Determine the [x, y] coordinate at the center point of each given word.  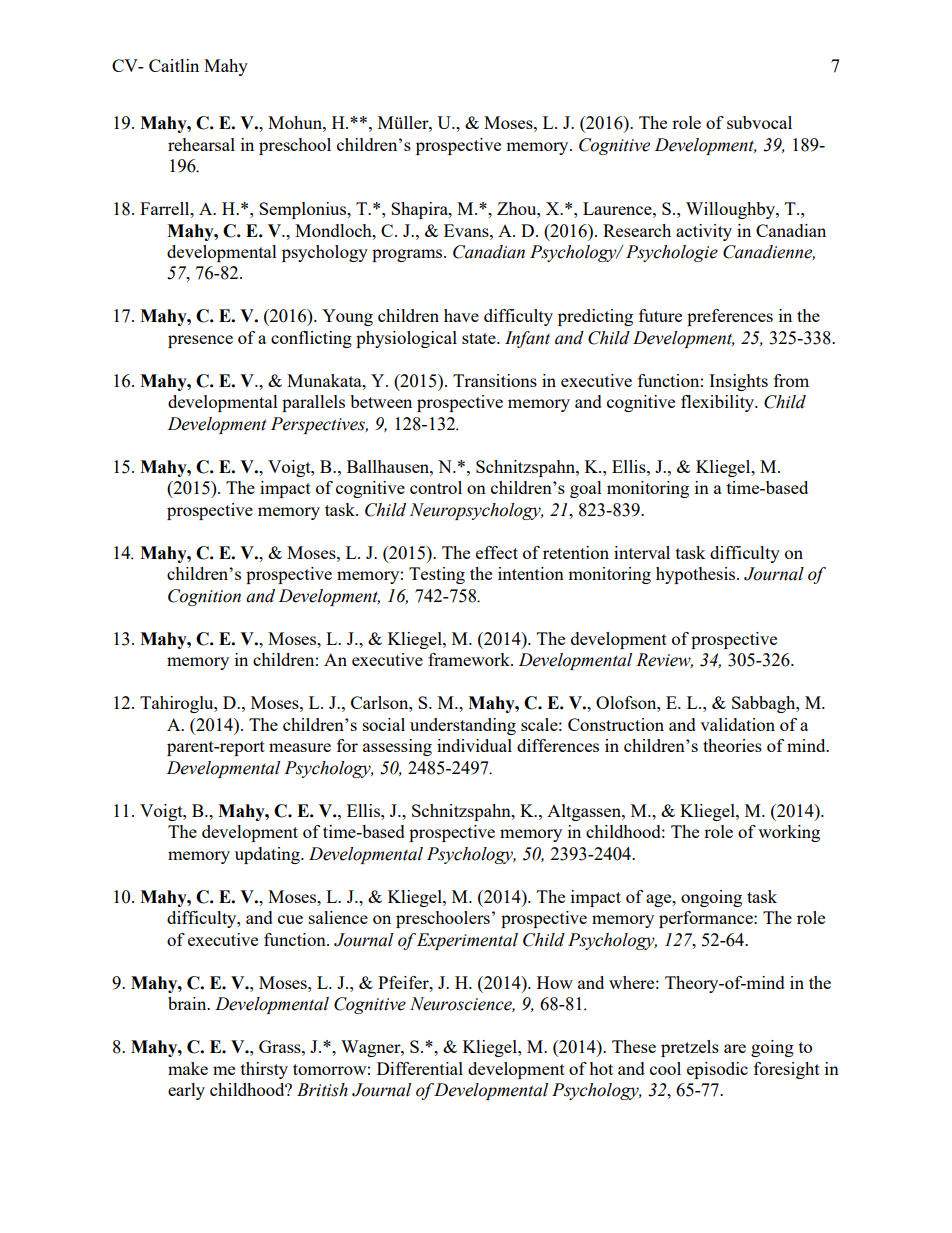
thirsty [264, 1070]
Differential [420, 1068]
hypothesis [697, 575]
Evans [467, 230]
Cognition [204, 597]
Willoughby [731, 210]
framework [470, 659]
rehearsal [201, 144]
